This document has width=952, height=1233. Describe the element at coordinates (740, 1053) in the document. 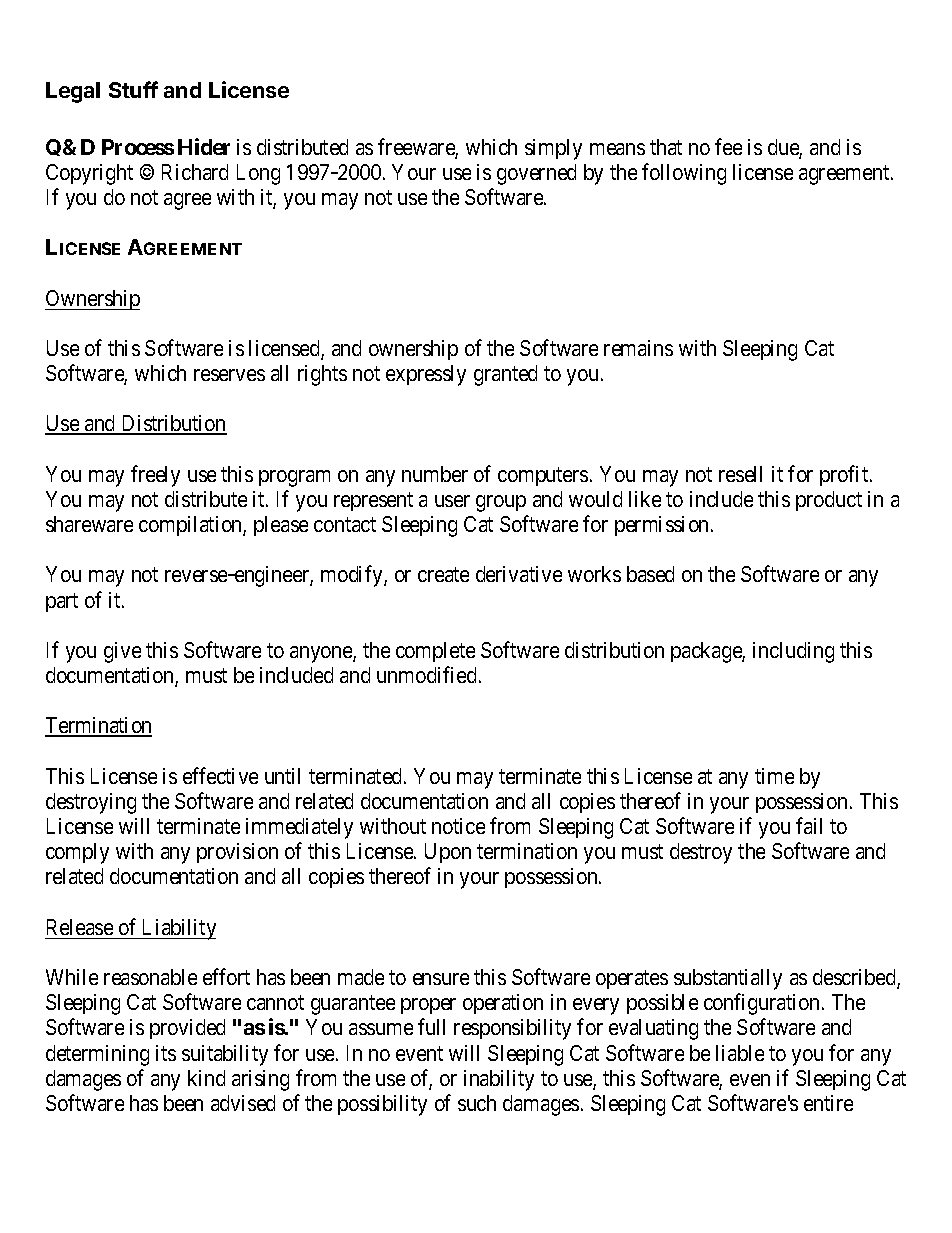

I see `liable` at that location.
